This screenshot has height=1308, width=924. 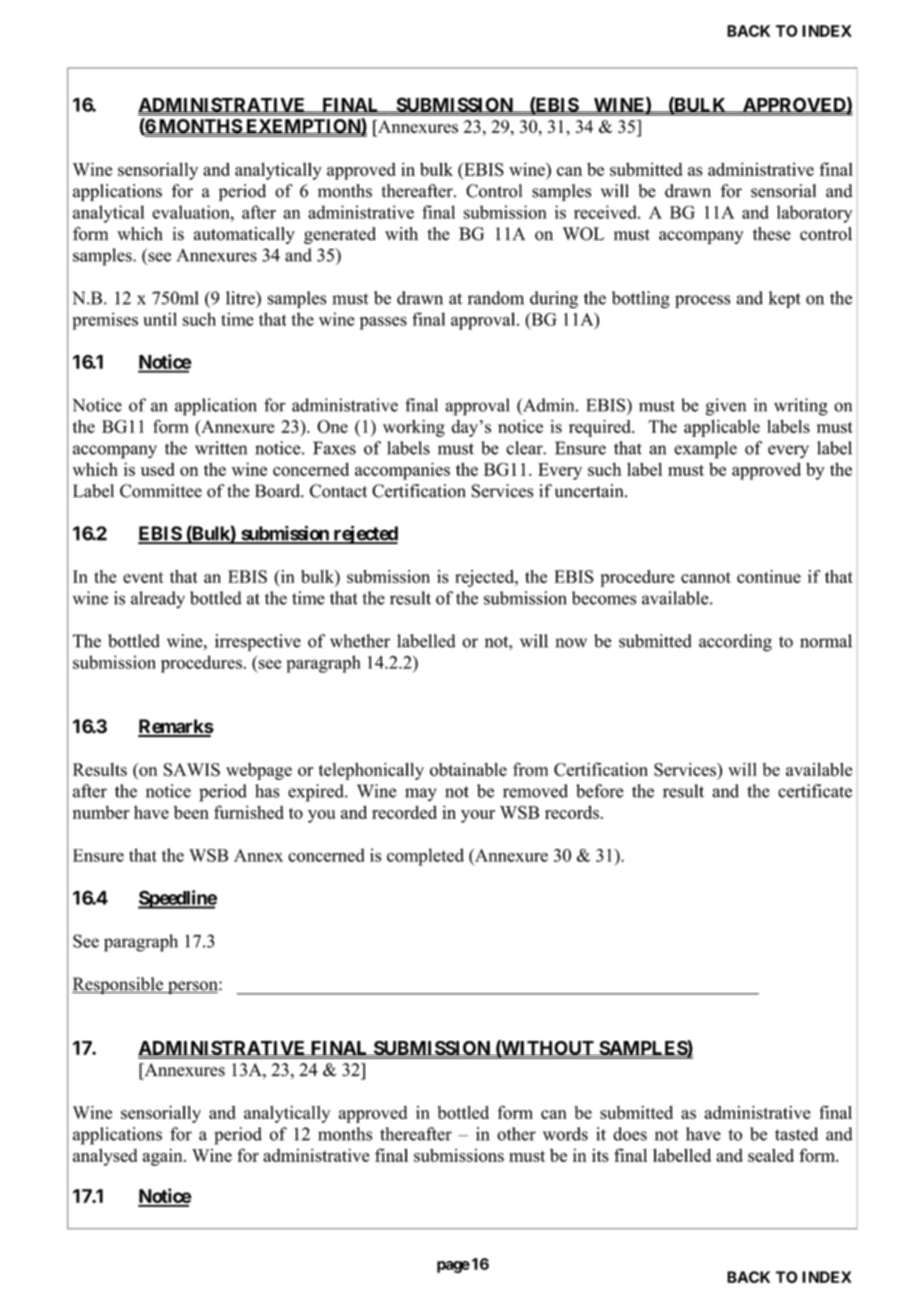 What do you see at coordinates (425, 857) in the screenshot?
I see `completed` at bounding box center [425, 857].
